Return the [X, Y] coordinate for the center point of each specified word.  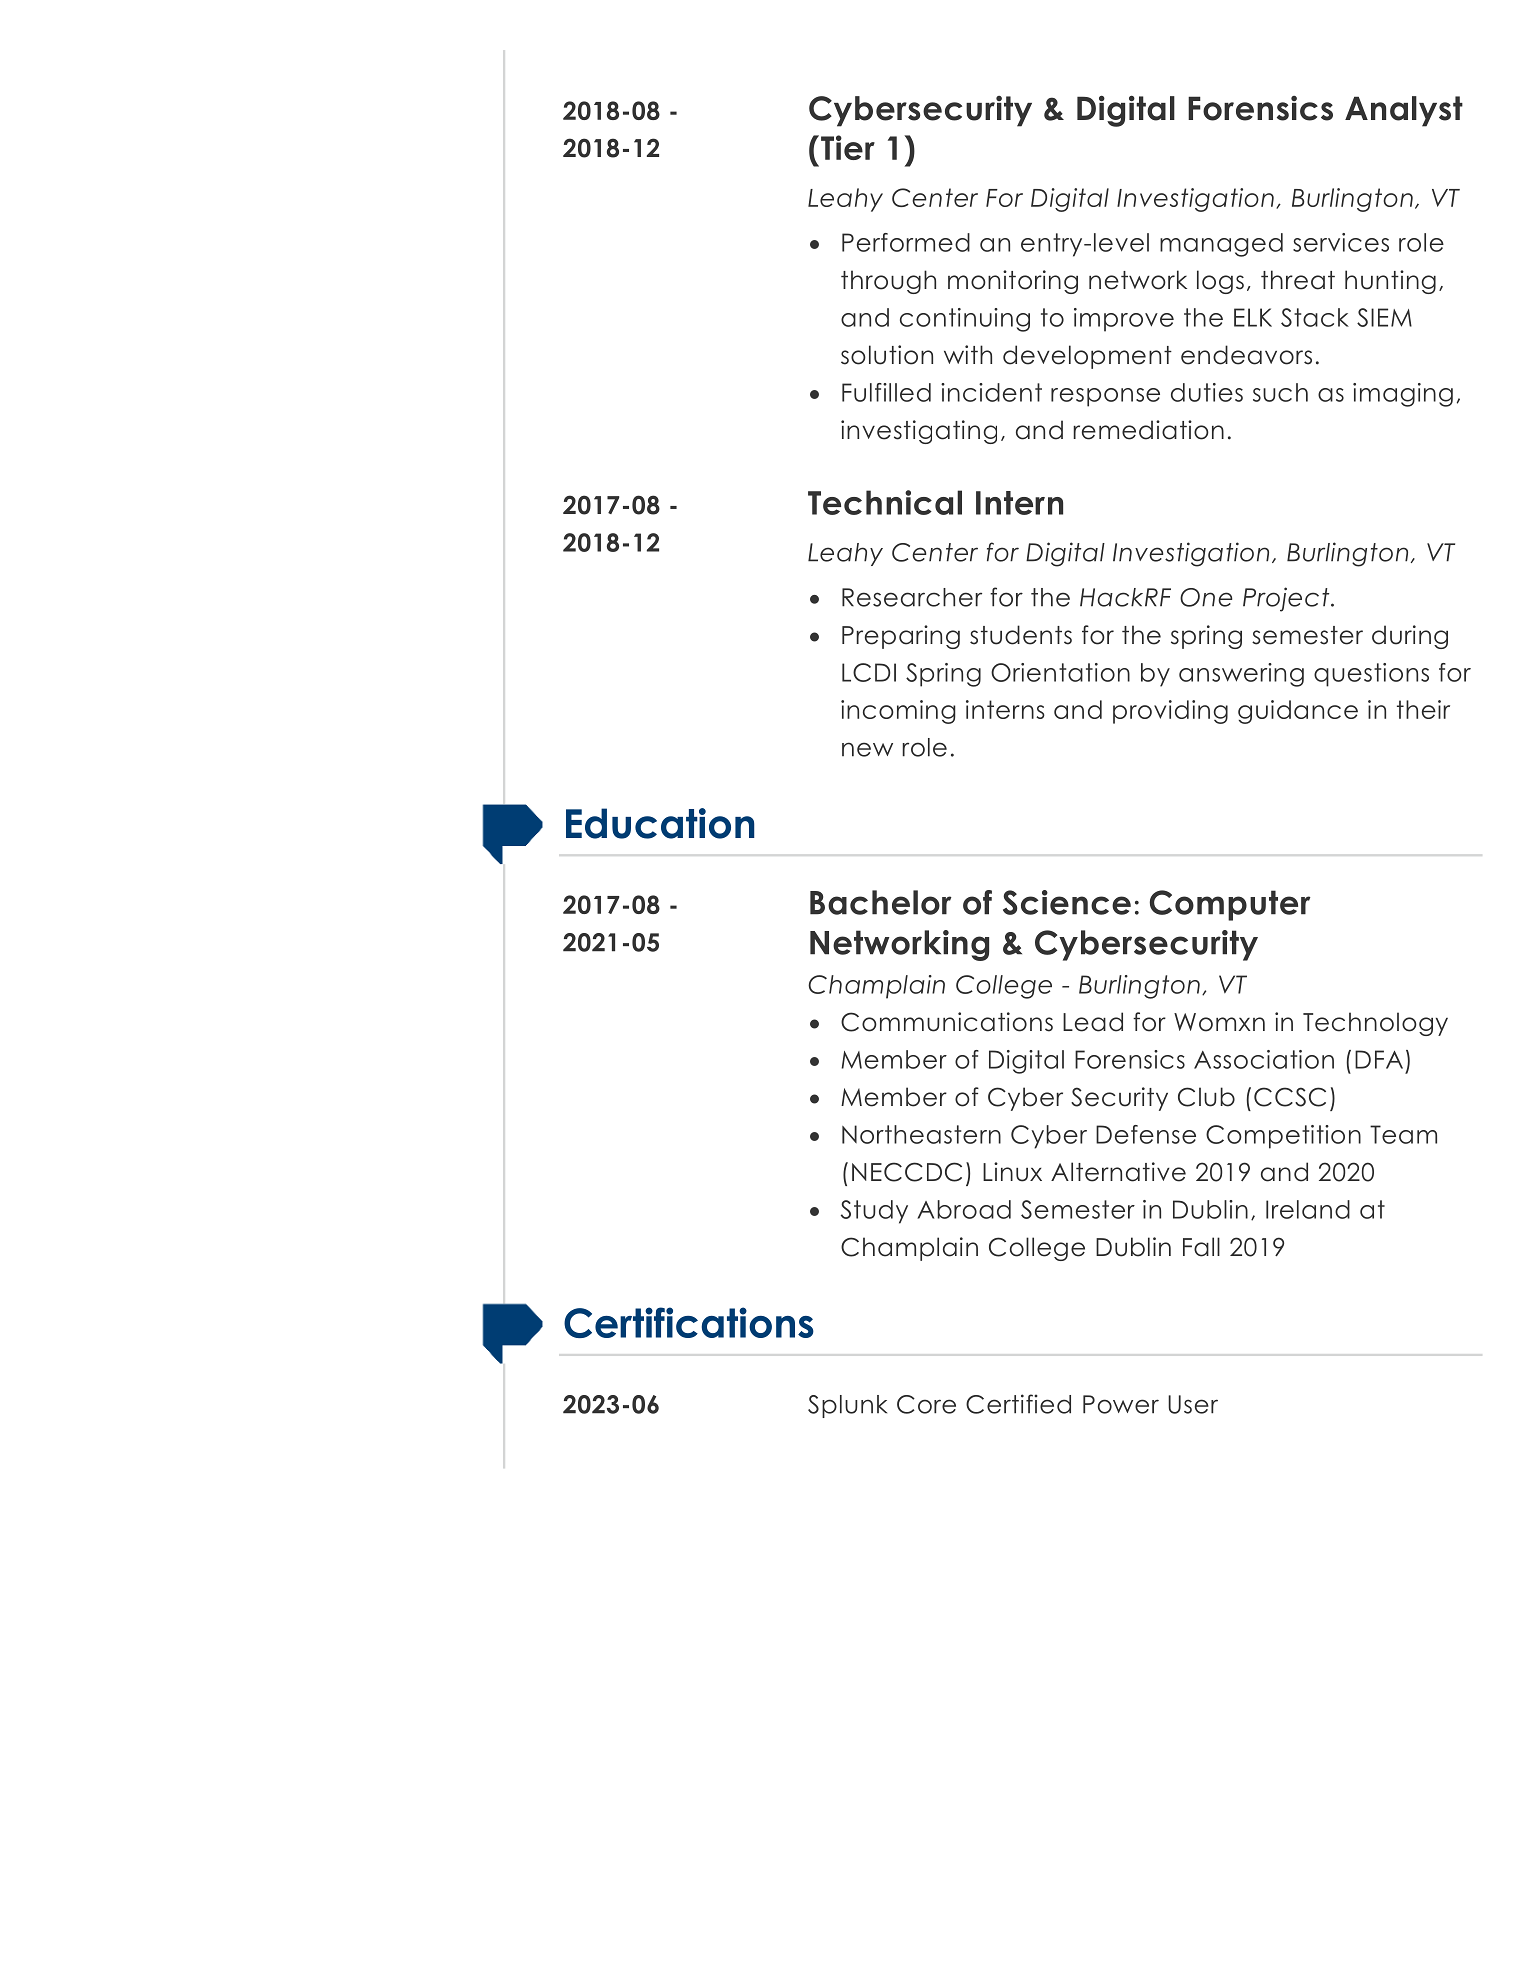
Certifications [689, 1322]
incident [991, 392]
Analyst [1404, 111]
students [1021, 635]
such [1280, 392]
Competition [1283, 1137]
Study [874, 1212]
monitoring [1013, 282]
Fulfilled [886, 392]
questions [1371, 675]
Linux [1012, 1172]
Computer [1230, 905]
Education [660, 823]
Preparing [901, 637]
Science [1067, 902]
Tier [848, 147]
